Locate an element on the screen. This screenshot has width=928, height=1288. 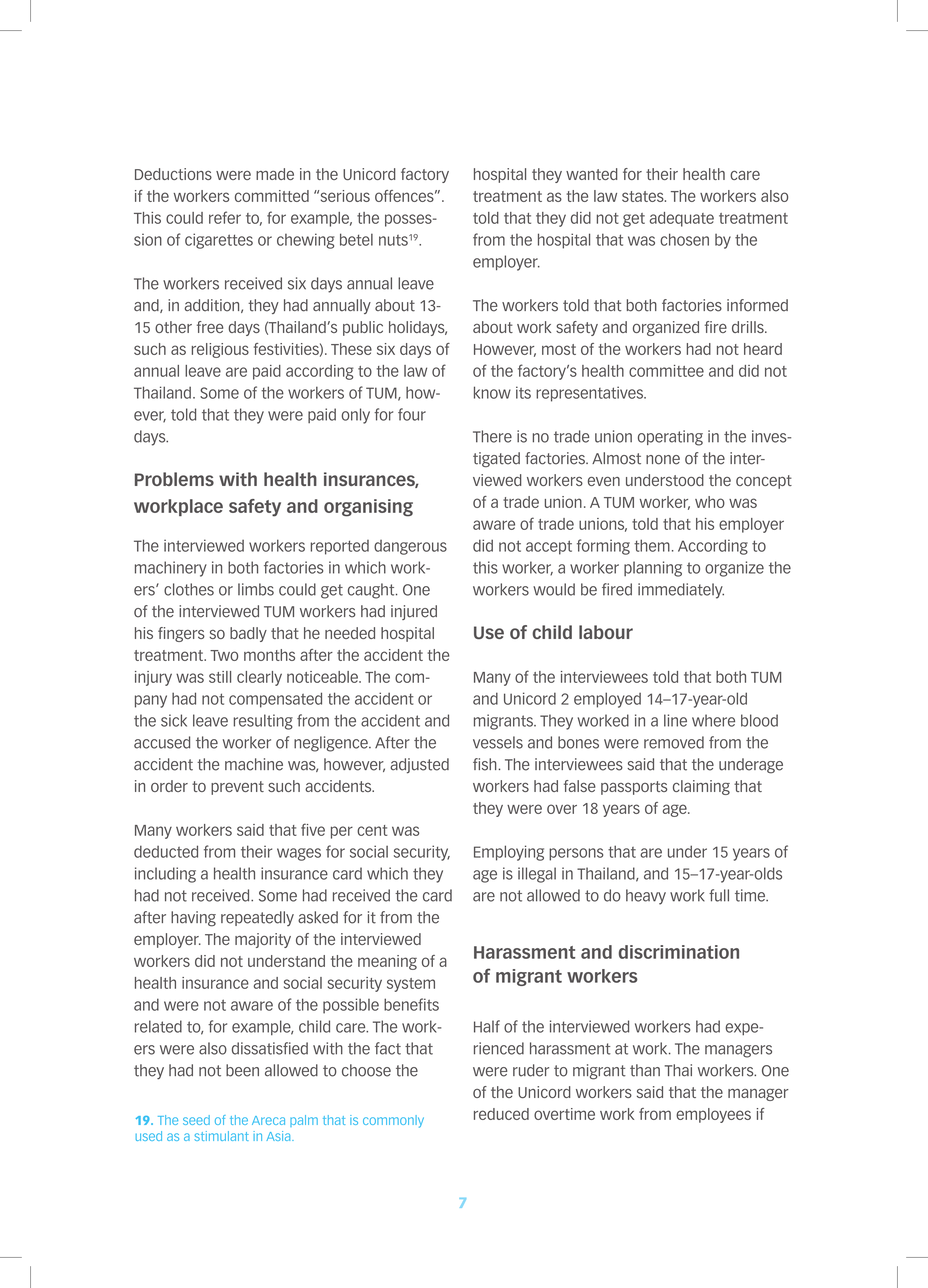
refer is located at coordinates (225, 217).
